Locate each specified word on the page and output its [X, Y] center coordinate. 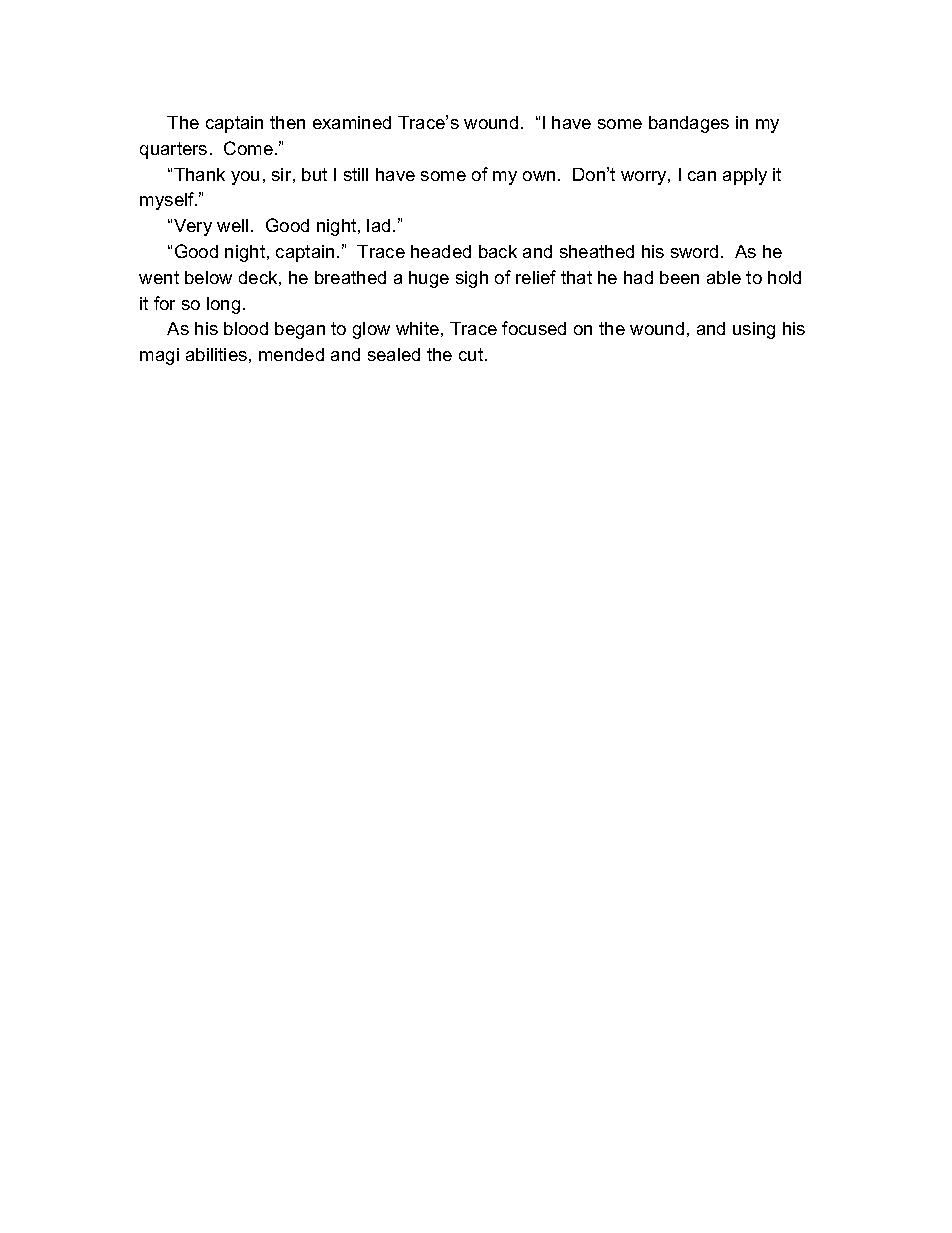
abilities [216, 354]
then [287, 122]
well [232, 225]
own [539, 176]
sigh [472, 279]
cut [472, 354]
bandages [689, 124]
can [702, 176]
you [245, 178]
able [724, 277]
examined [352, 122]
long [223, 305]
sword [694, 251]
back [498, 251]
